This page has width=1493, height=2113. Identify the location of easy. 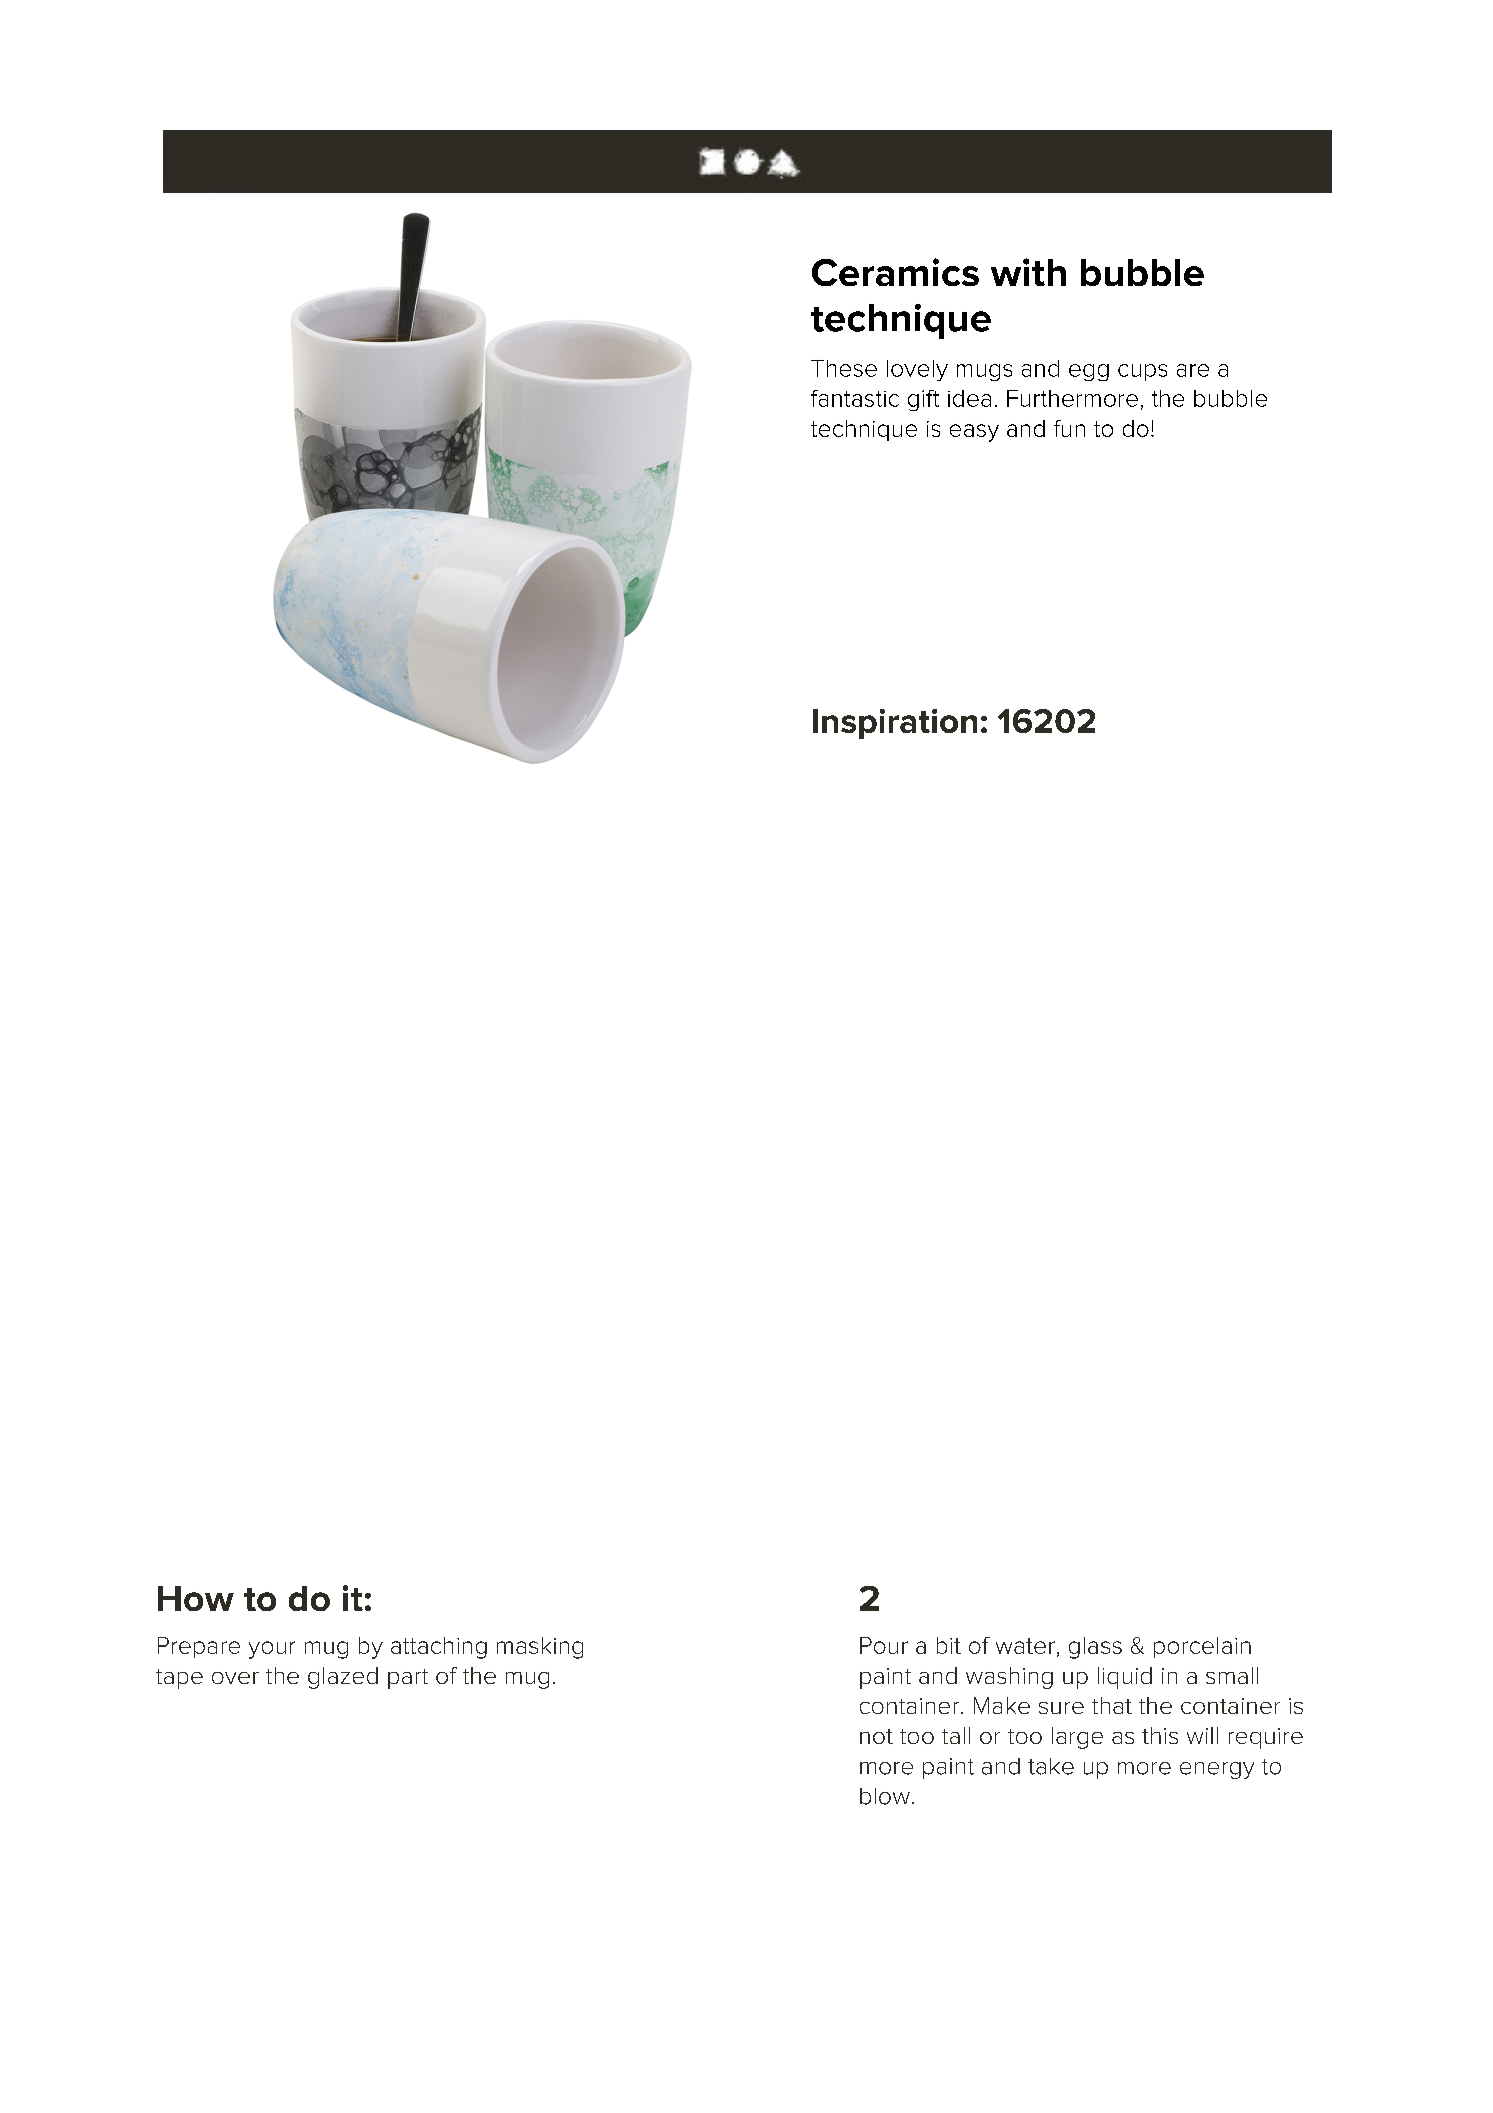
(974, 433).
